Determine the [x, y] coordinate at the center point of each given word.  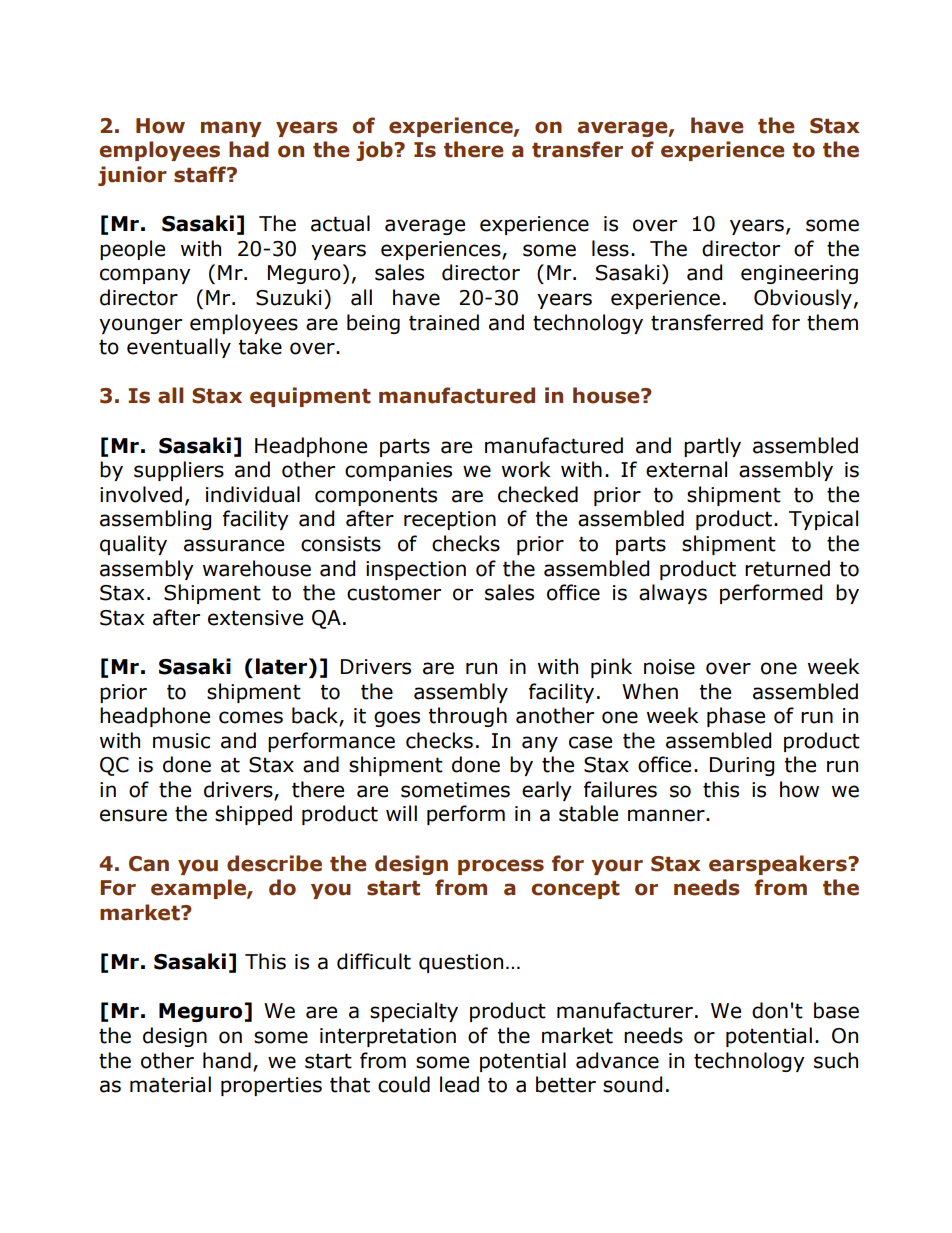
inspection [416, 570]
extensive [255, 618]
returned [787, 568]
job [375, 151]
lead [459, 1084]
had [249, 149]
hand [227, 1060]
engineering [799, 274]
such [836, 1060]
